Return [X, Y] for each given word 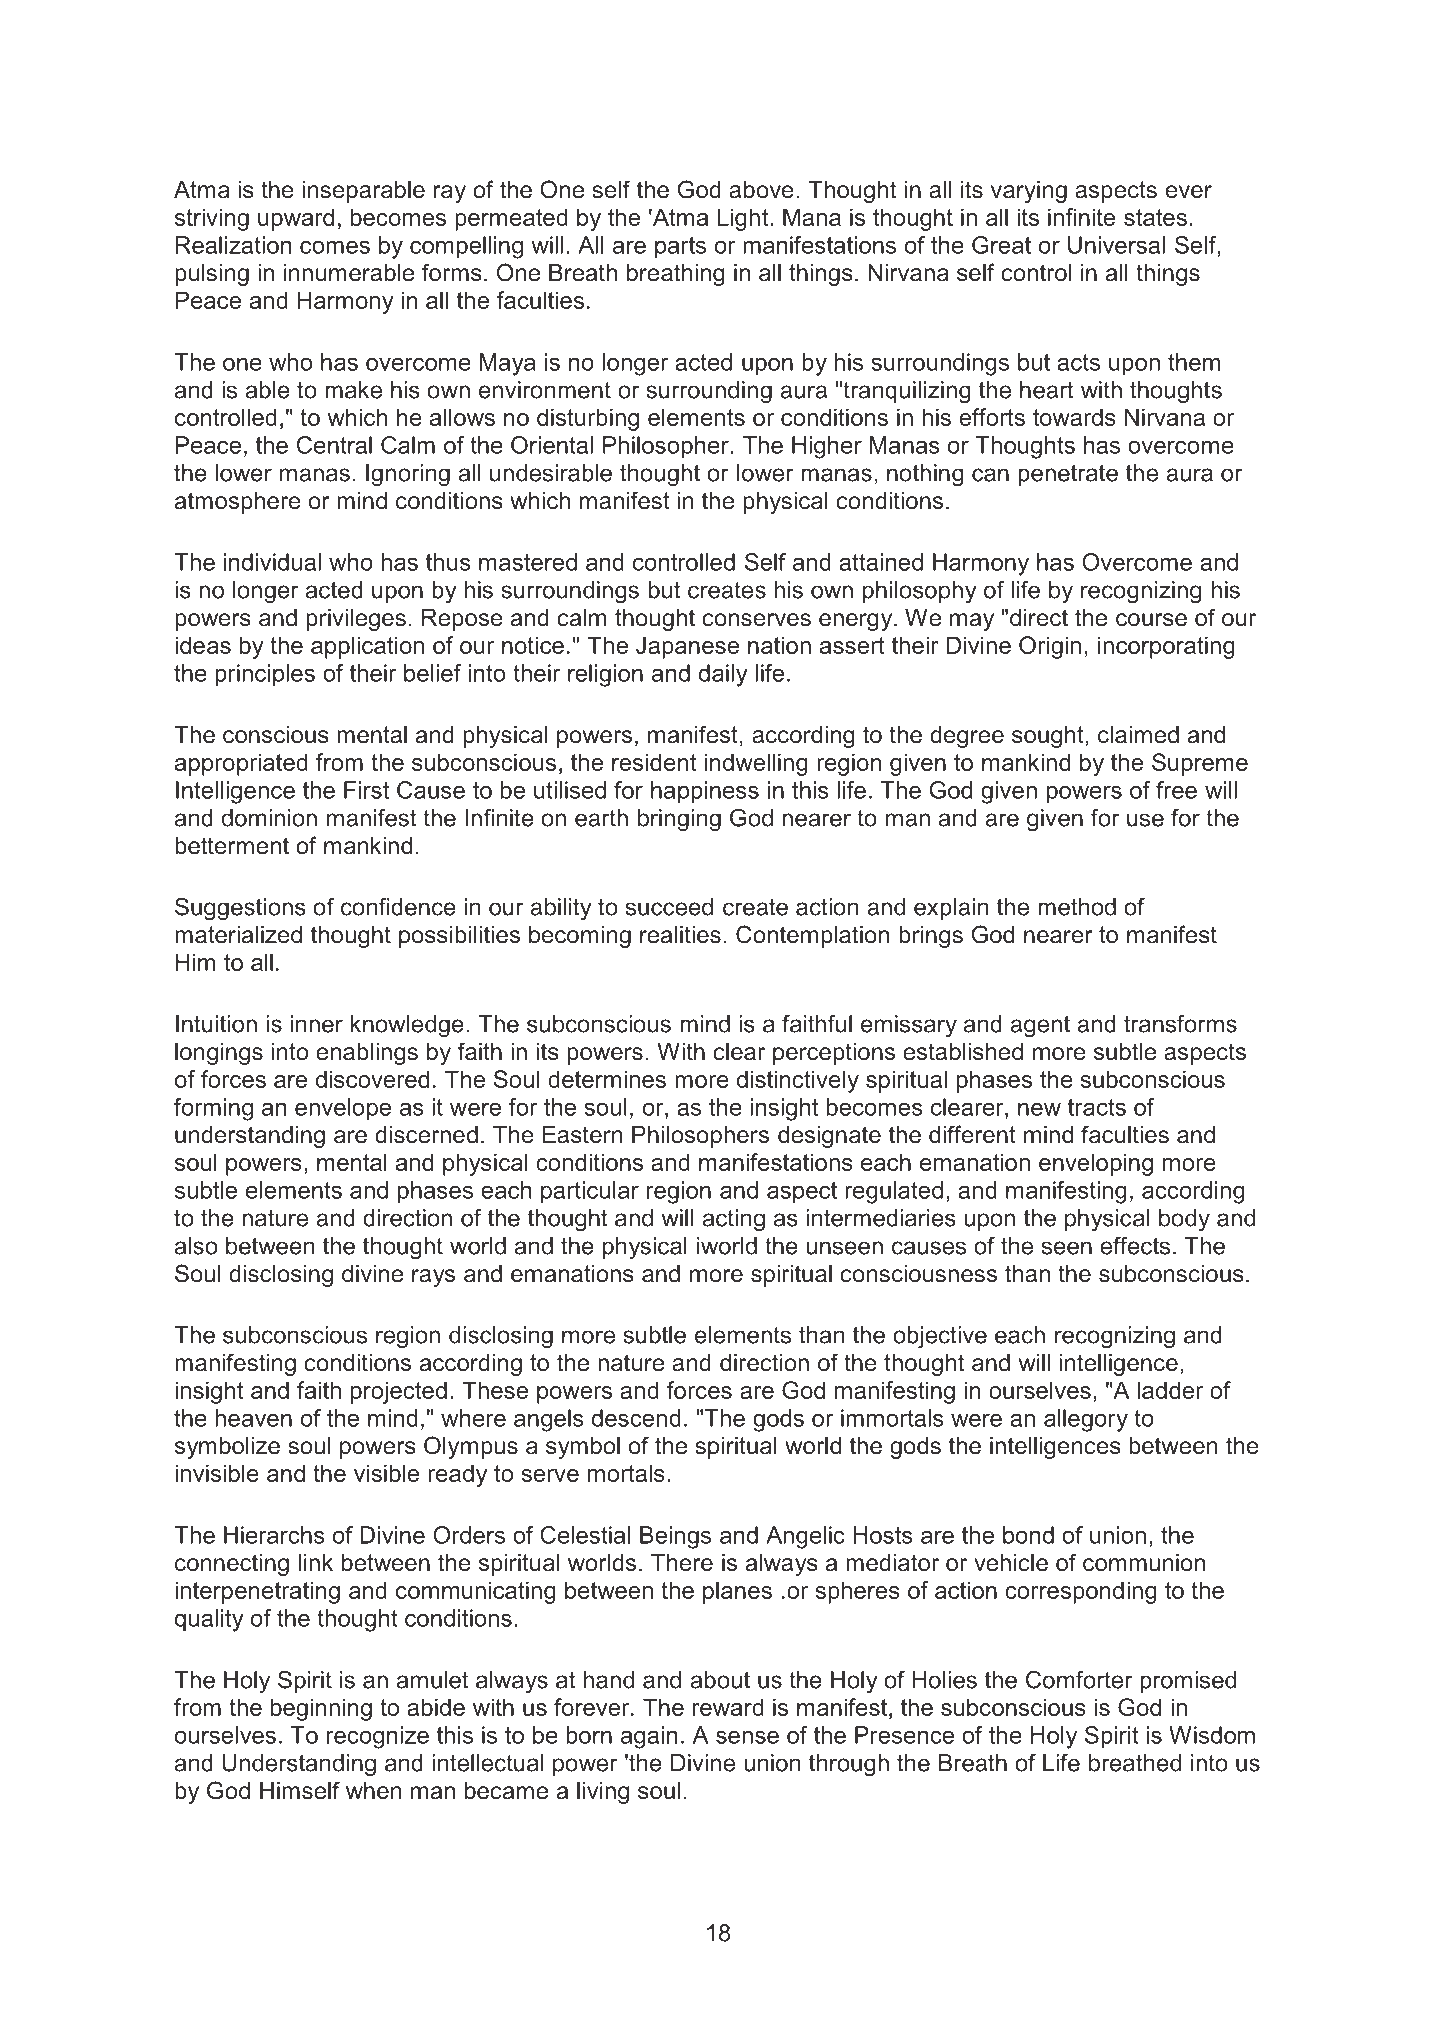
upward [296, 219]
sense [747, 1737]
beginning [321, 1709]
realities [680, 935]
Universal [1116, 245]
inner [317, 1024]
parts [680, 248]
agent [1040, 1027]
